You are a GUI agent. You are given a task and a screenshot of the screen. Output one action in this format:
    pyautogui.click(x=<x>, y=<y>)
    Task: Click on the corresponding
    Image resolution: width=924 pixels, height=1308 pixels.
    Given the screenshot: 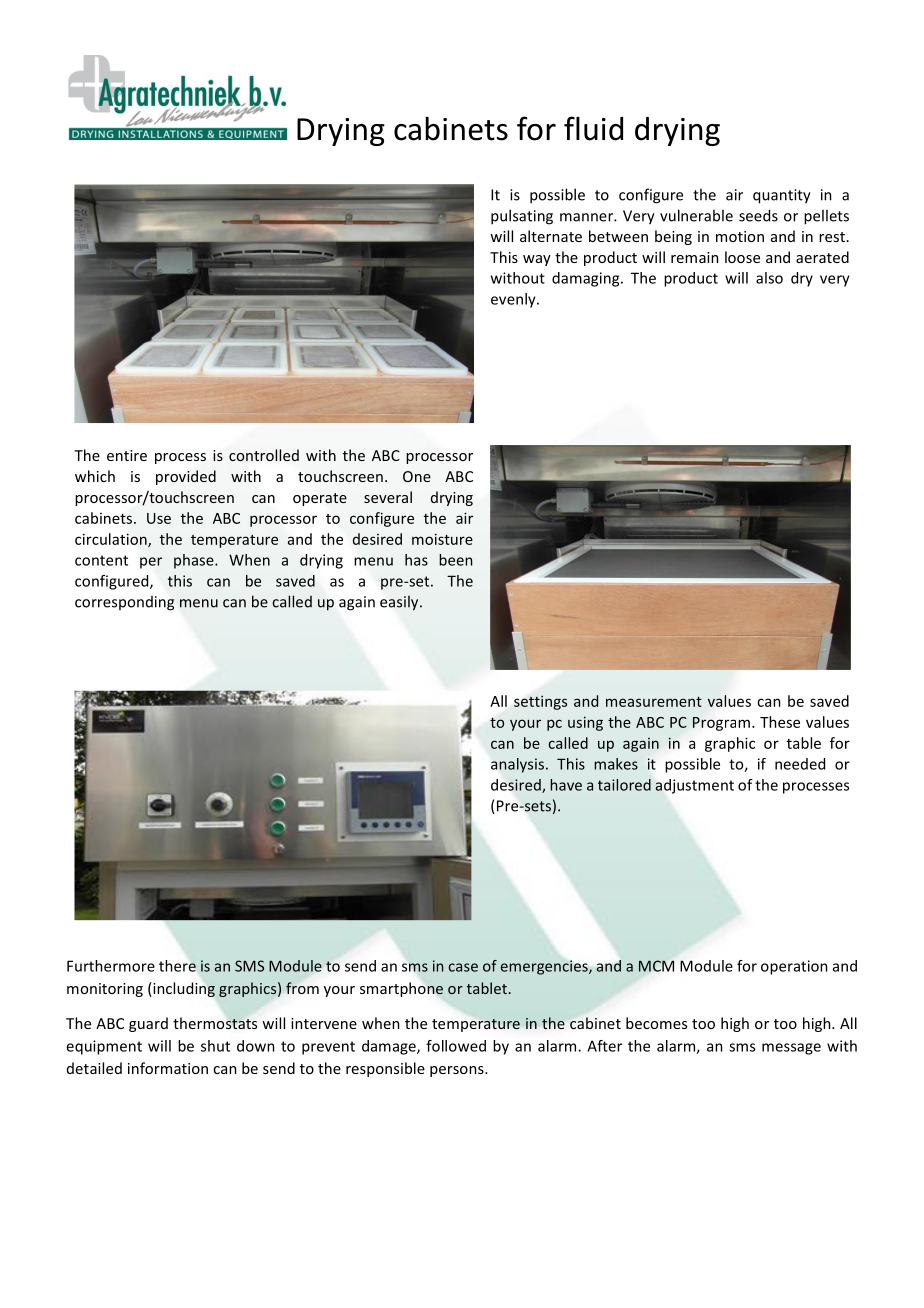 What is the action you would take?
    pyautogui.click(x=124, y=603)
